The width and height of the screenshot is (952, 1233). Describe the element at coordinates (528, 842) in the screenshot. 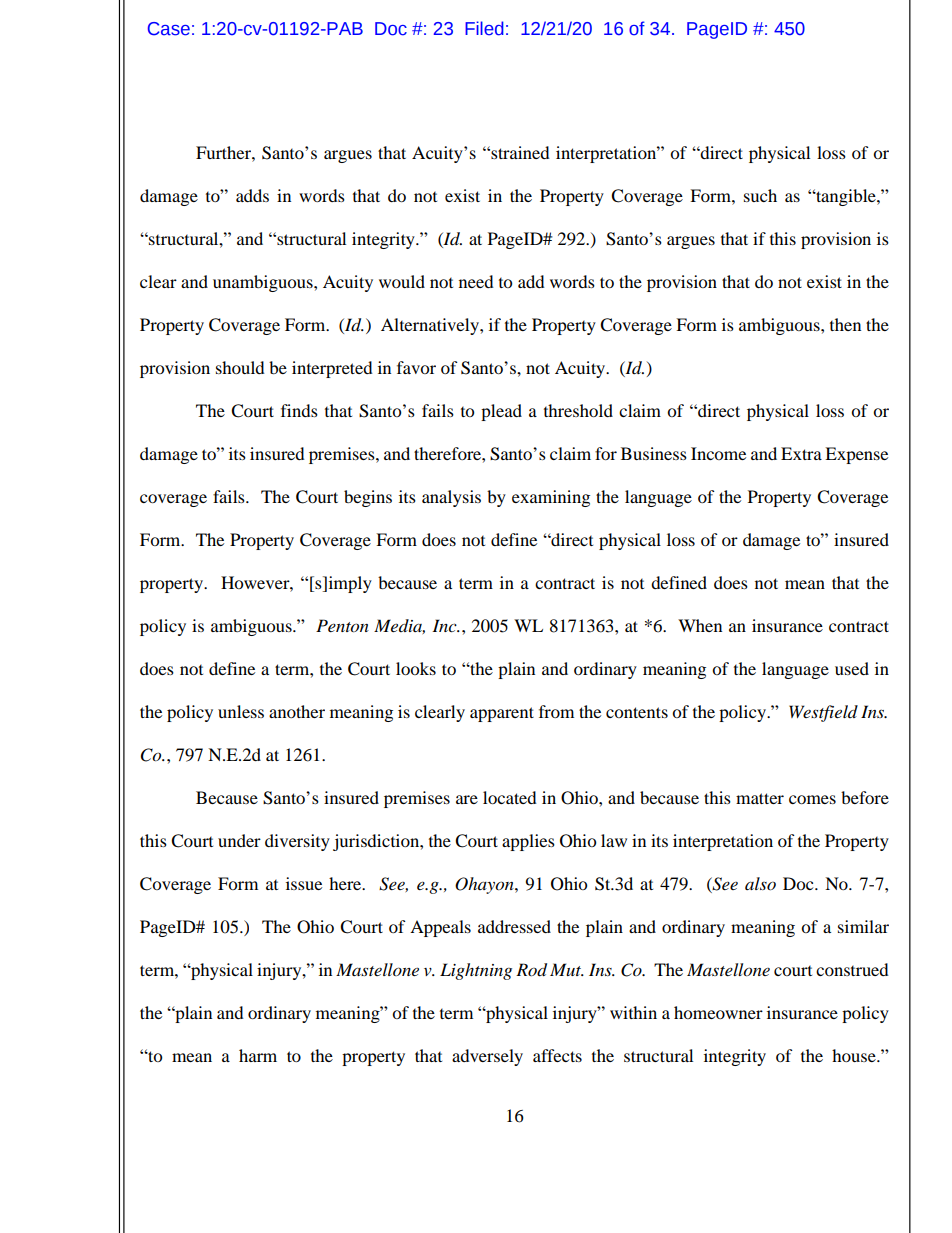

I see `applies` at that location.
